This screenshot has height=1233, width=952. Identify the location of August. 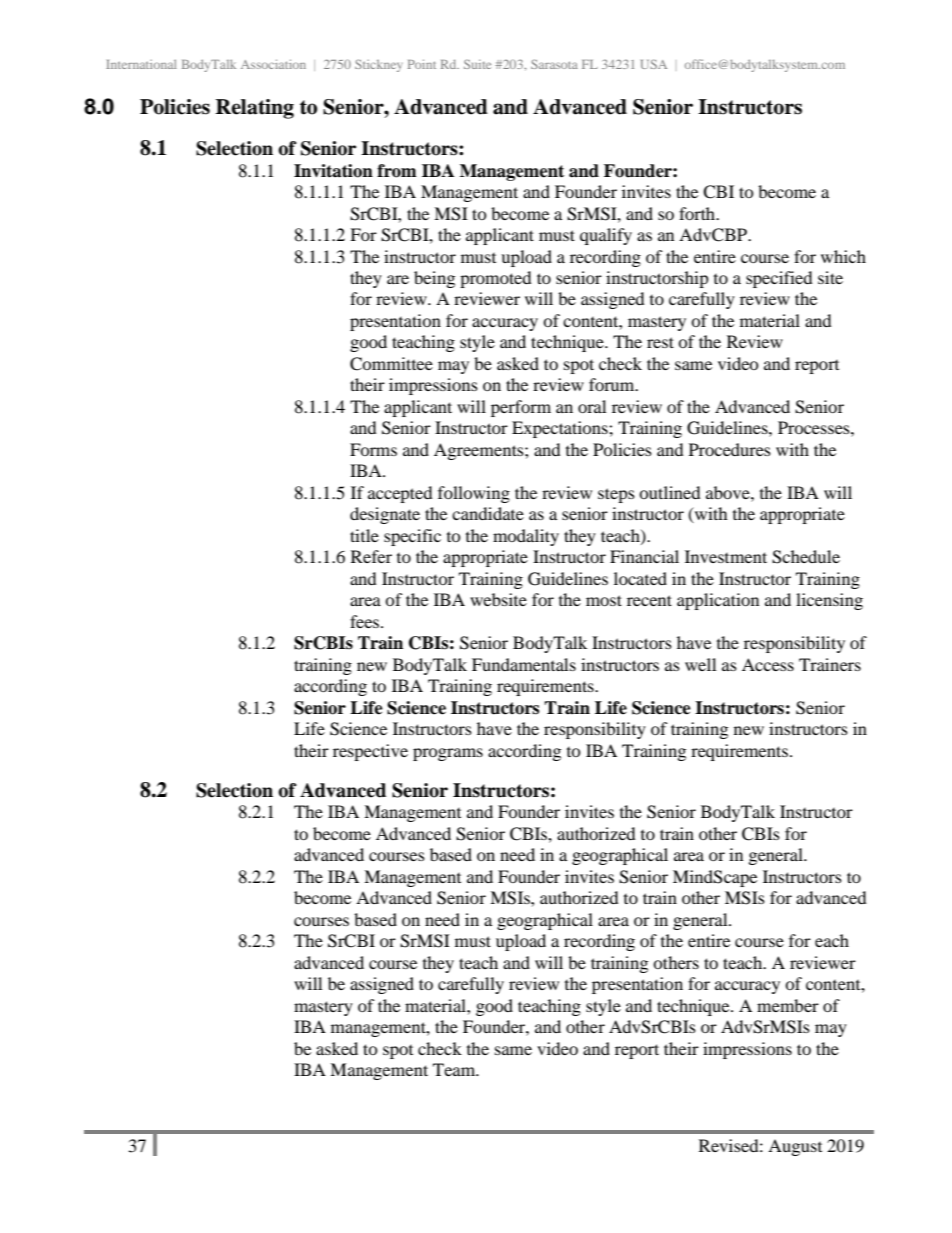
(795, 1147).
